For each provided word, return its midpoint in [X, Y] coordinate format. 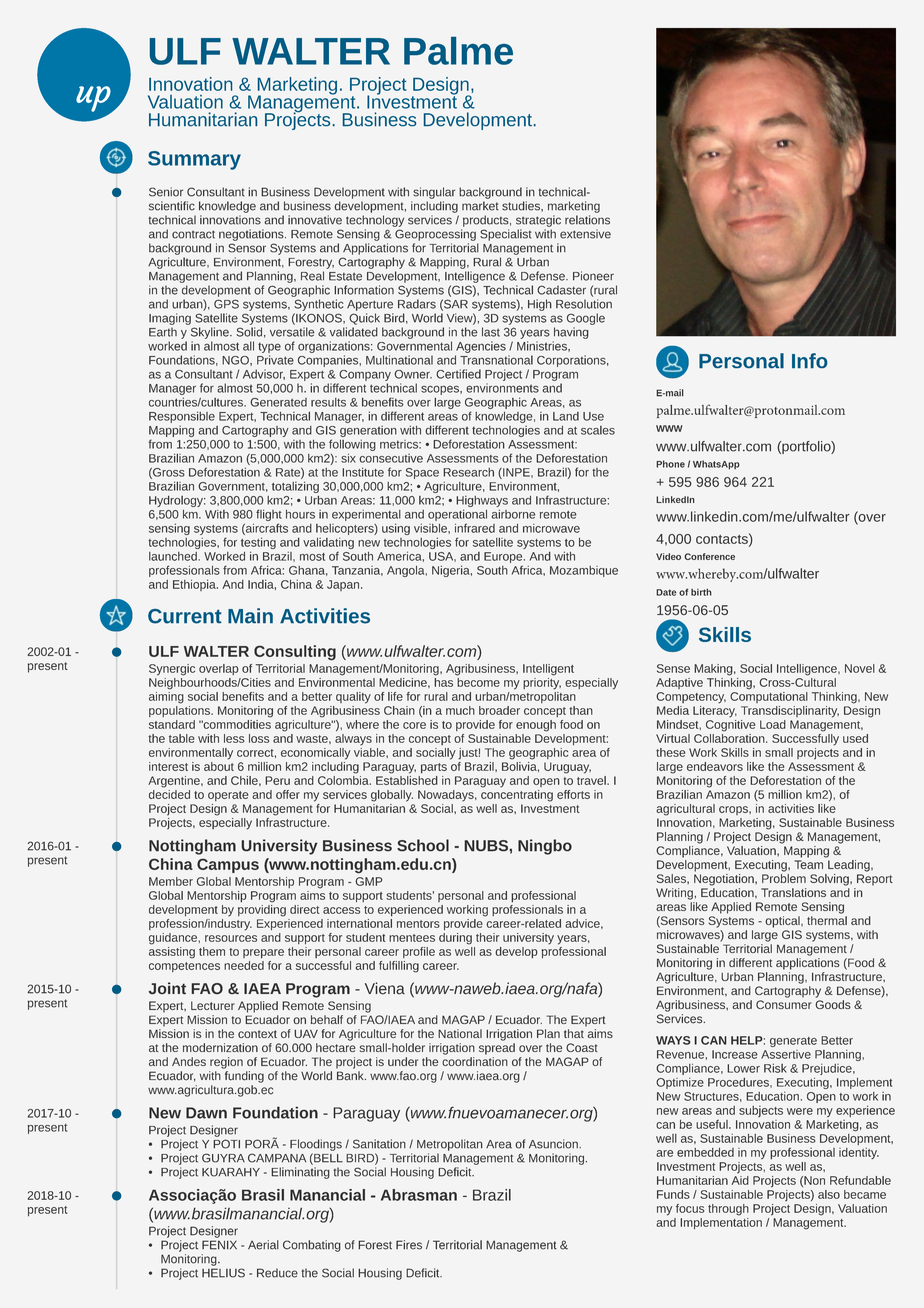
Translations [793, 892]
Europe [504, 559]
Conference [709, 556]
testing [258, 544]
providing [262, 909]
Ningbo [545, 847]
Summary [194, 160]
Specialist [505, 235]
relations [587, 220]
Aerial [263, 1245]
